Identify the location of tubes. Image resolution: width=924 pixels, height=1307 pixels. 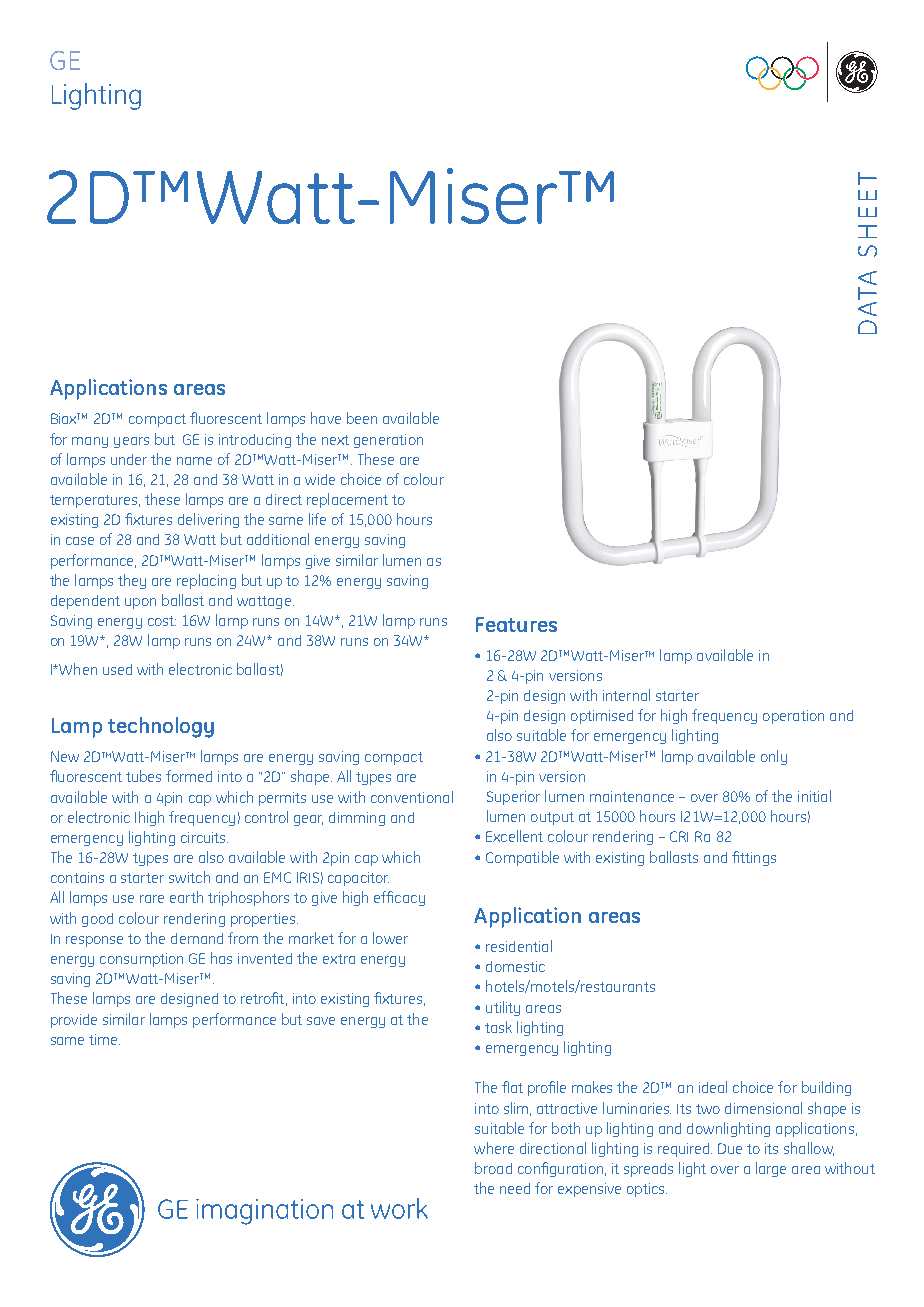
(143, 776).
